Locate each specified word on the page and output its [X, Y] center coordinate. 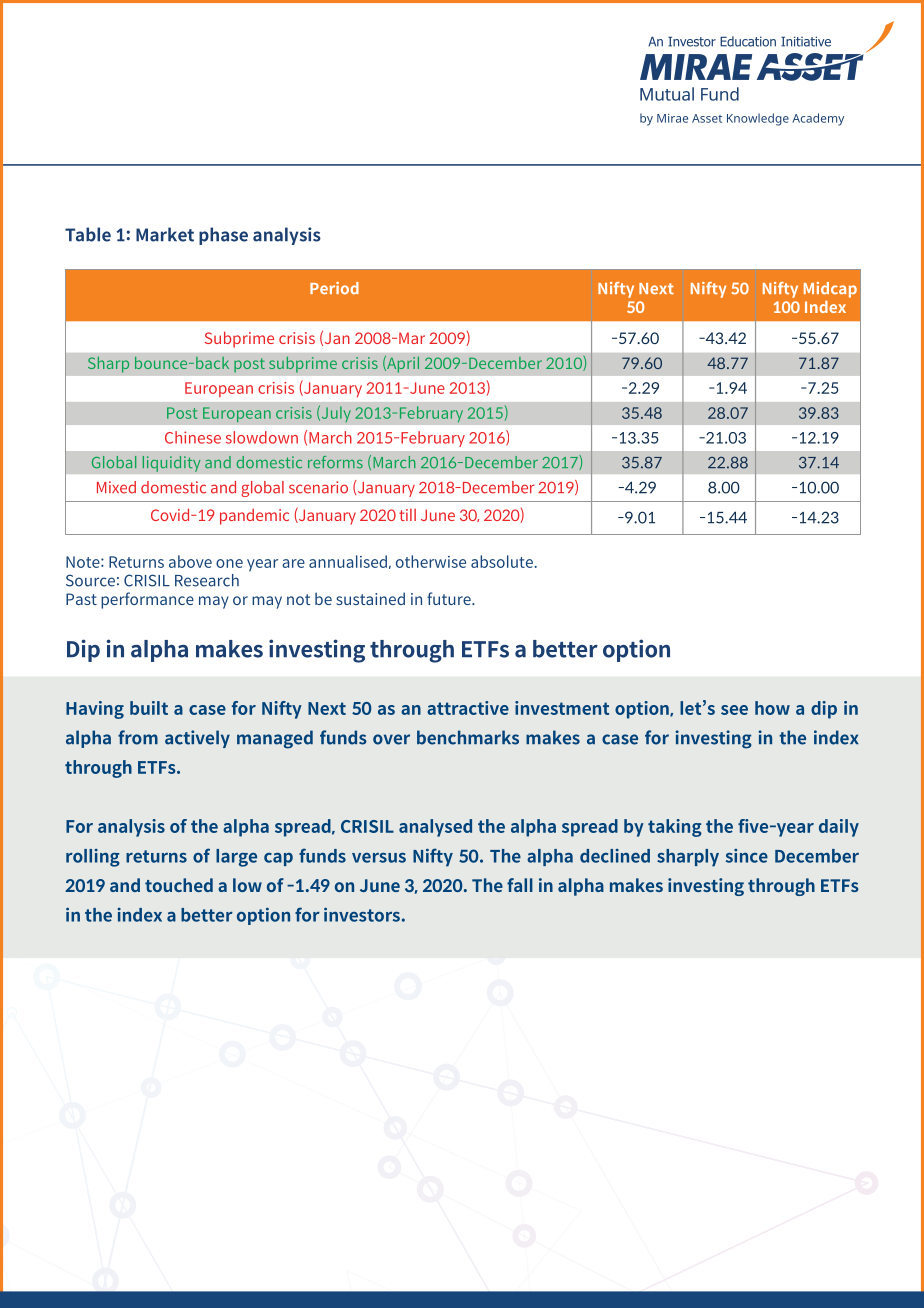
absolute [502, 561]
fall [520, 885]
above [190, 561]
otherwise [431, 561]
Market [165, 234]
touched [179, 885]
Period [334, 288]
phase [223, 236]
